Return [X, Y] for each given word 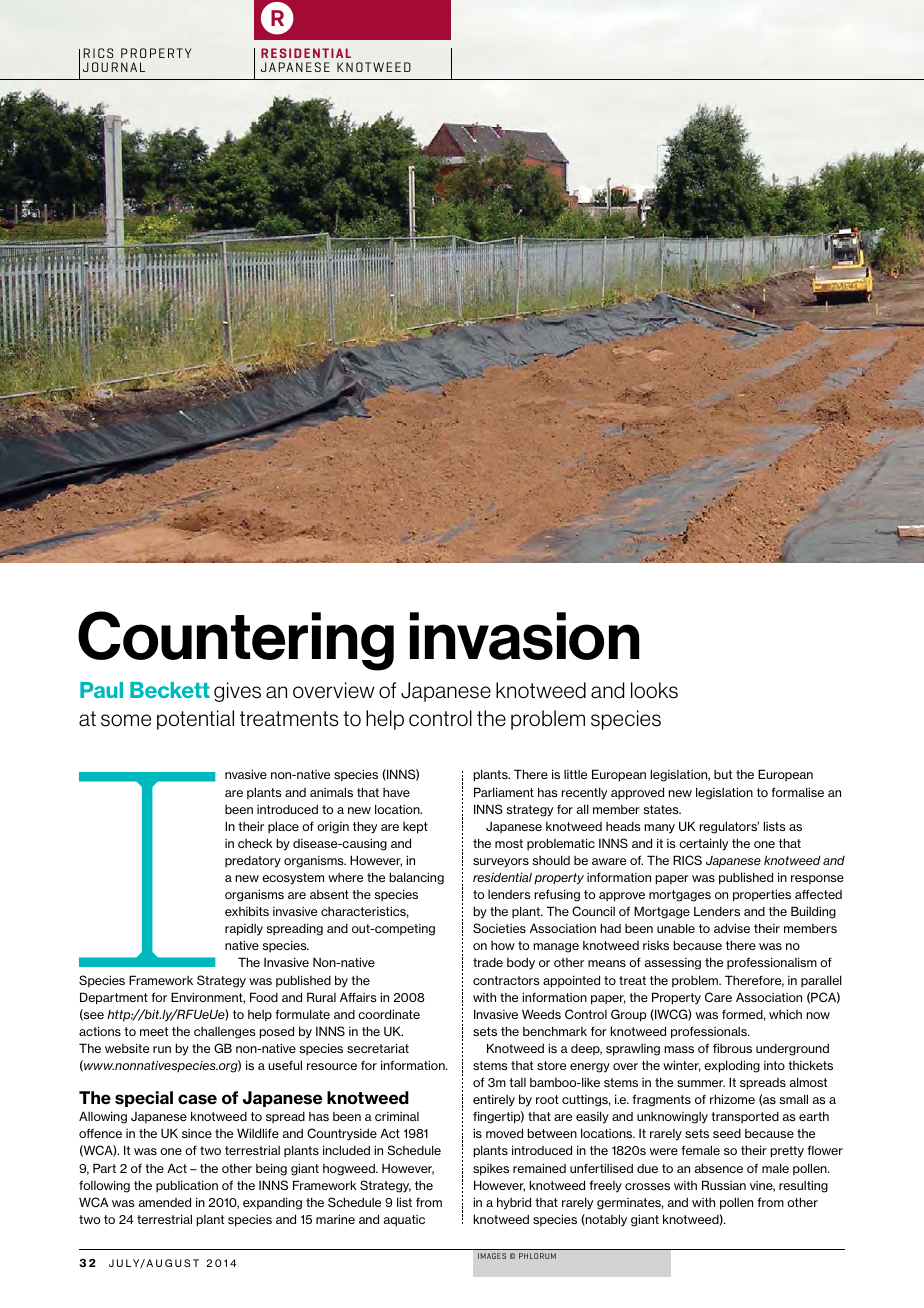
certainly [703, 844]
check [255, 843]
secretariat [378, 1048]
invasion [524, 636]
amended [165, 1202]
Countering [236, 641]
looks [654, 690]
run [162, 1049]
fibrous [732, 1048]
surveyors [501, 863]
